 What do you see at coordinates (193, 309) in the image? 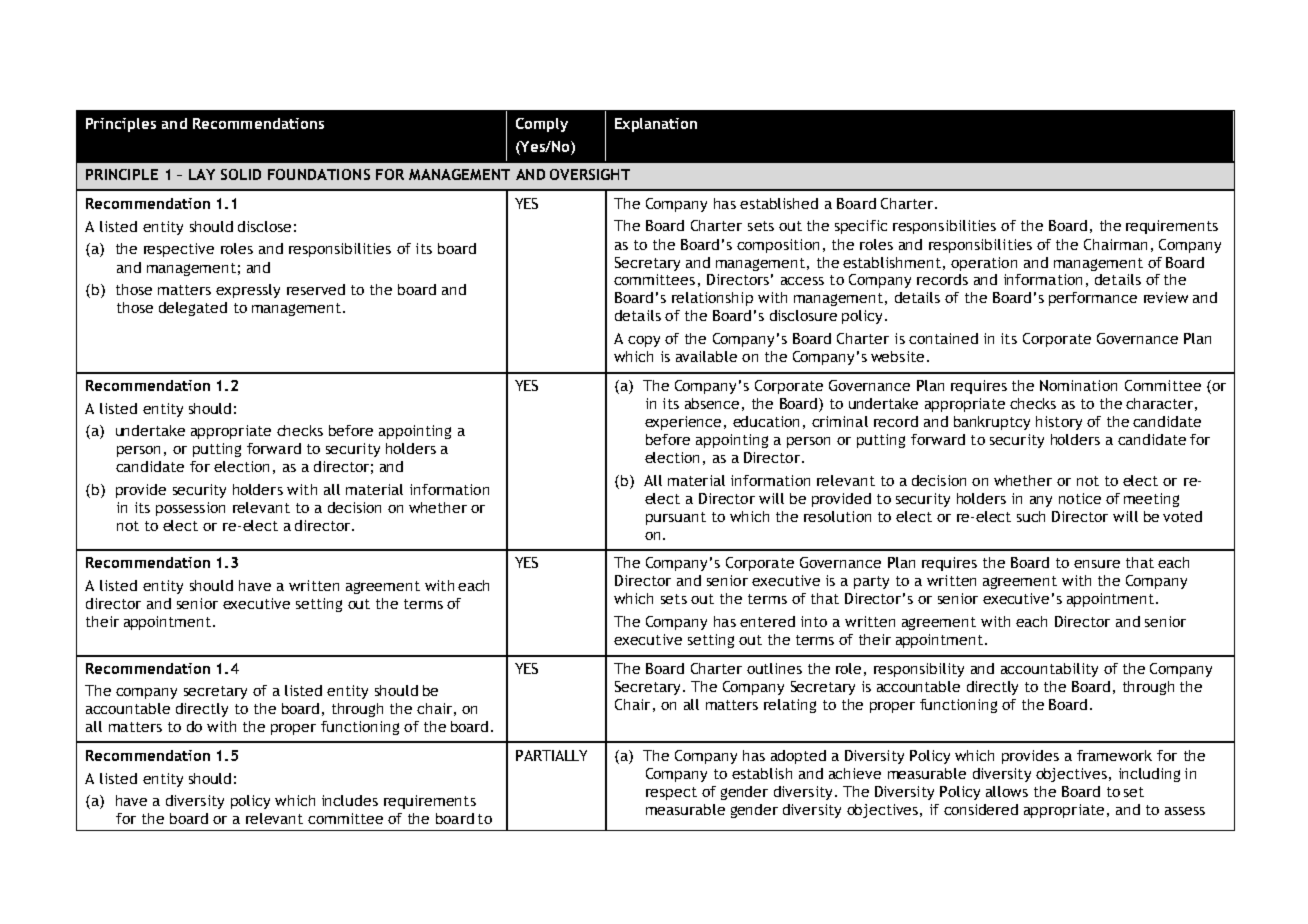
I see `delegated` at bounding box center [193, 309].
